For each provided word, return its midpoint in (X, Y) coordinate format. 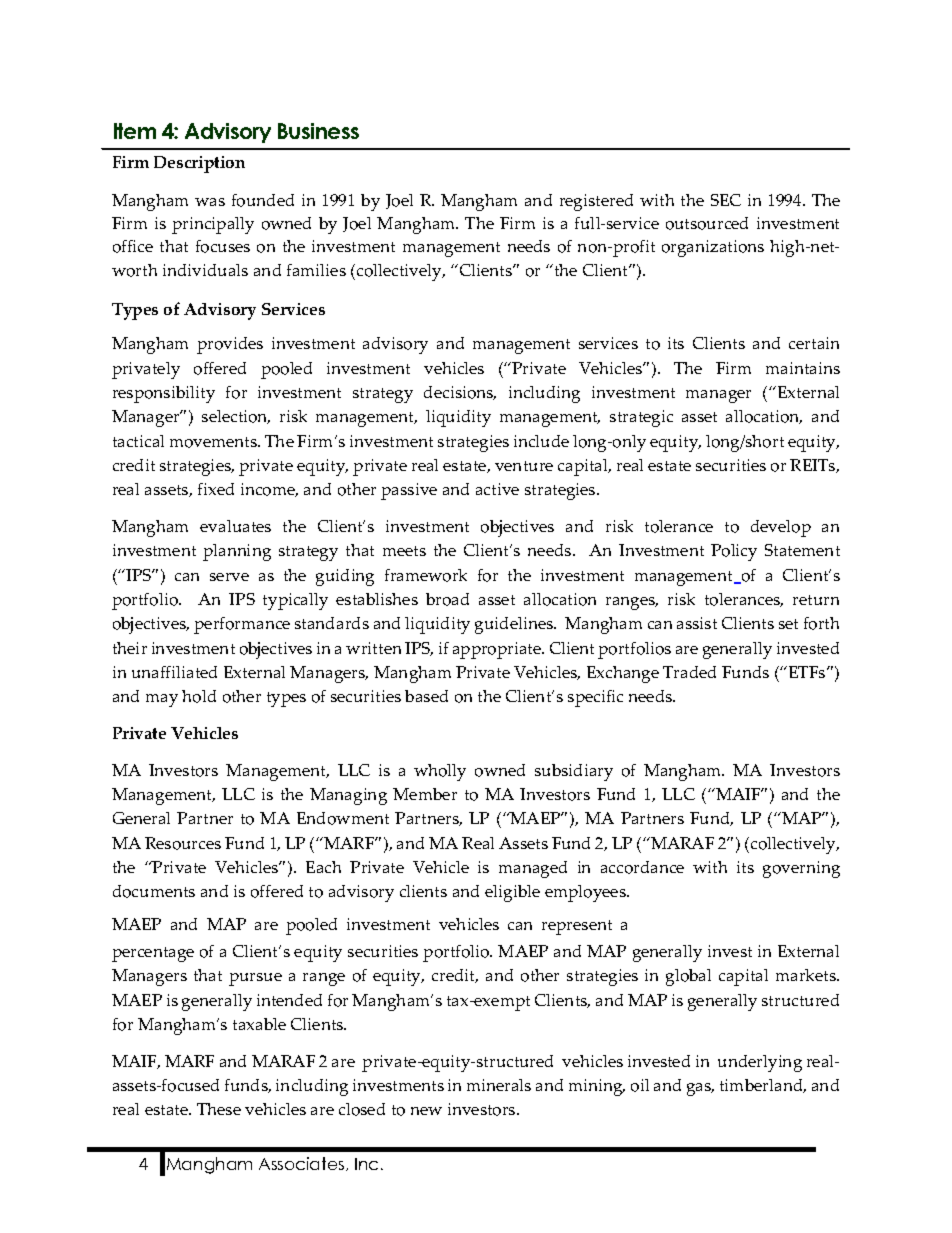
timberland (763, 1086)
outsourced (707, 223)
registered (596, 202)
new (426, 1111)
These (219, 1109)
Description (199, 164)
